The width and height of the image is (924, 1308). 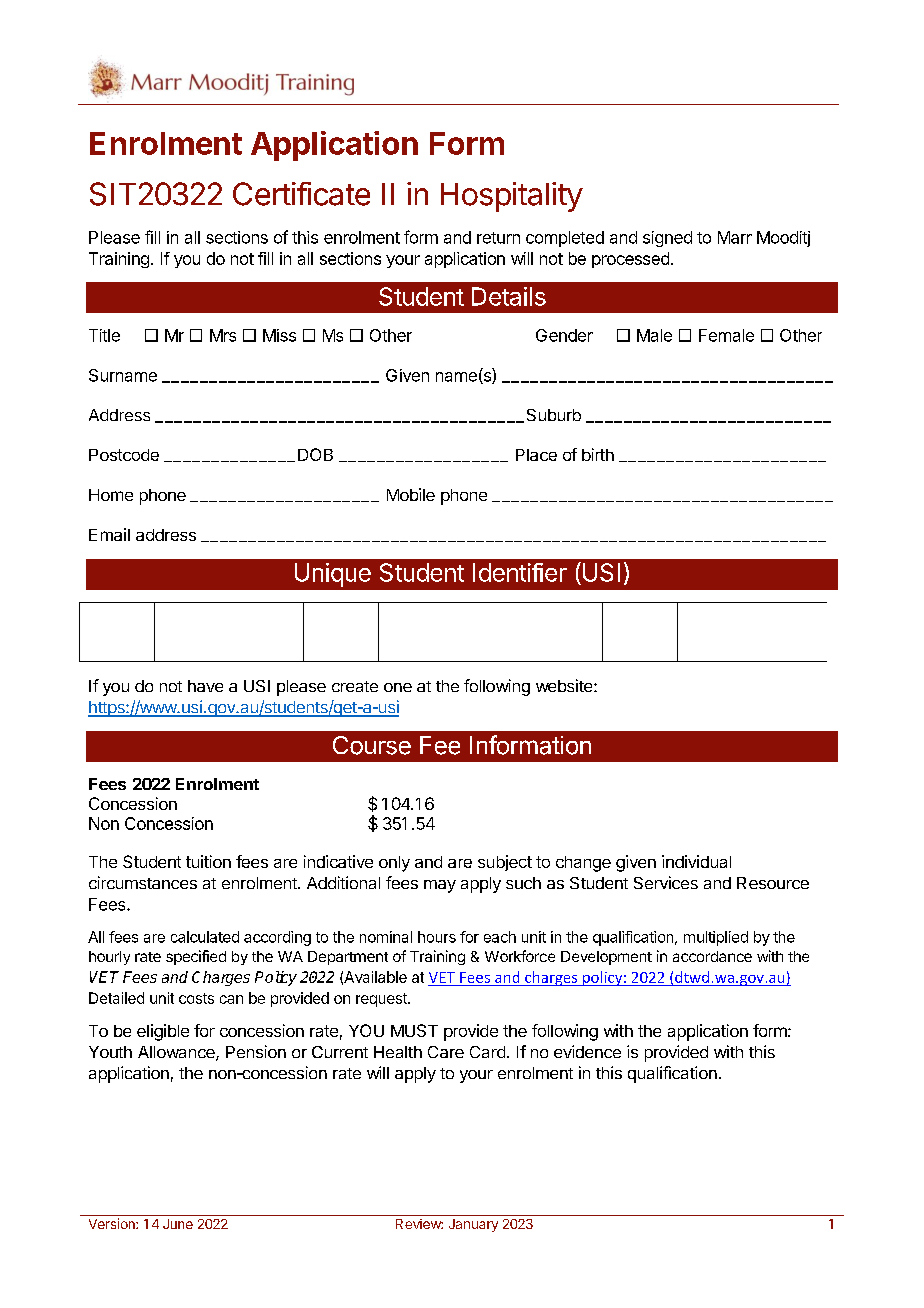 I want to click on signed, so click(x=667, y=239).
